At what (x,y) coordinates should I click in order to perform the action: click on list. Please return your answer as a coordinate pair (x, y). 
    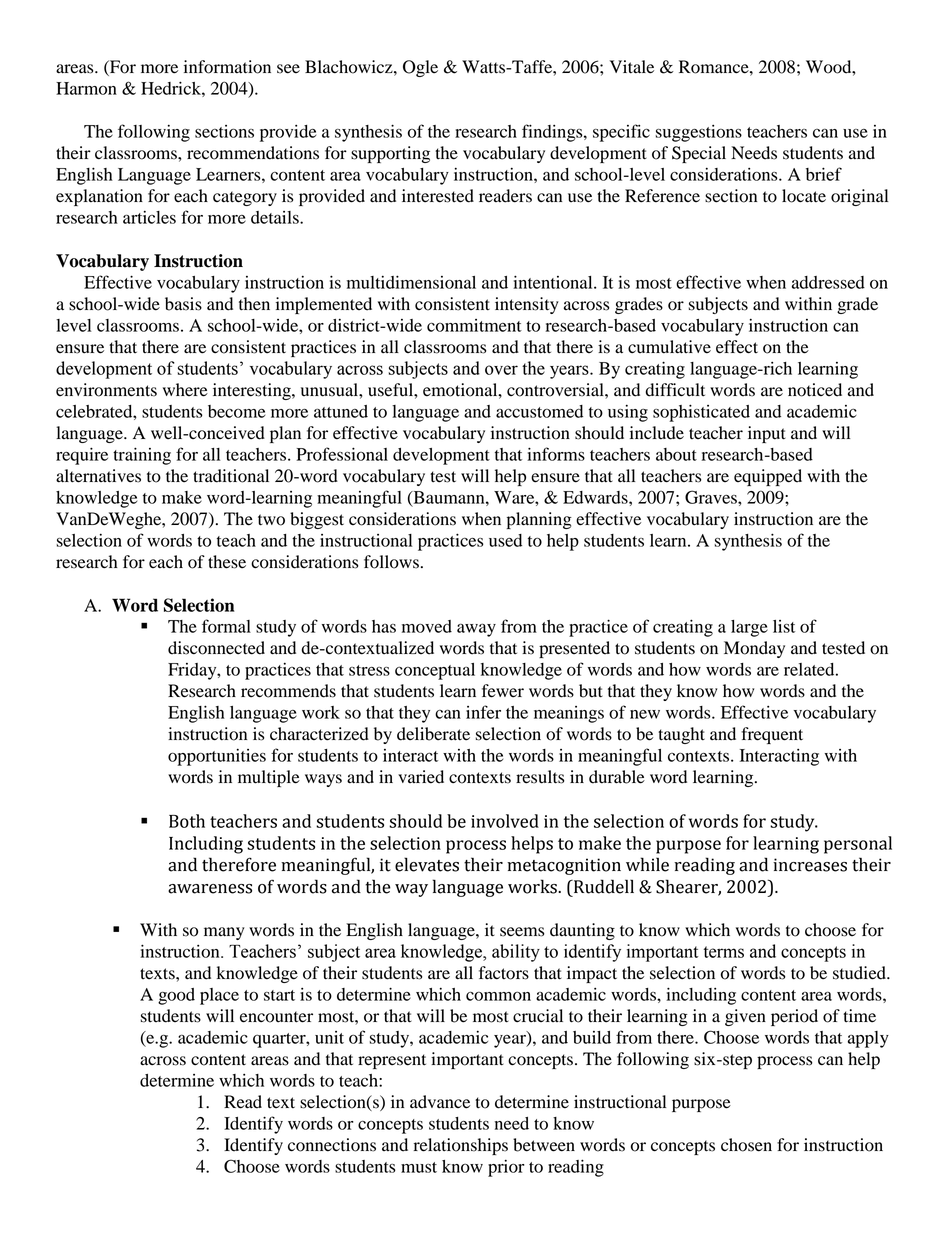
    Looking at the image, I should click on (784, 626).
